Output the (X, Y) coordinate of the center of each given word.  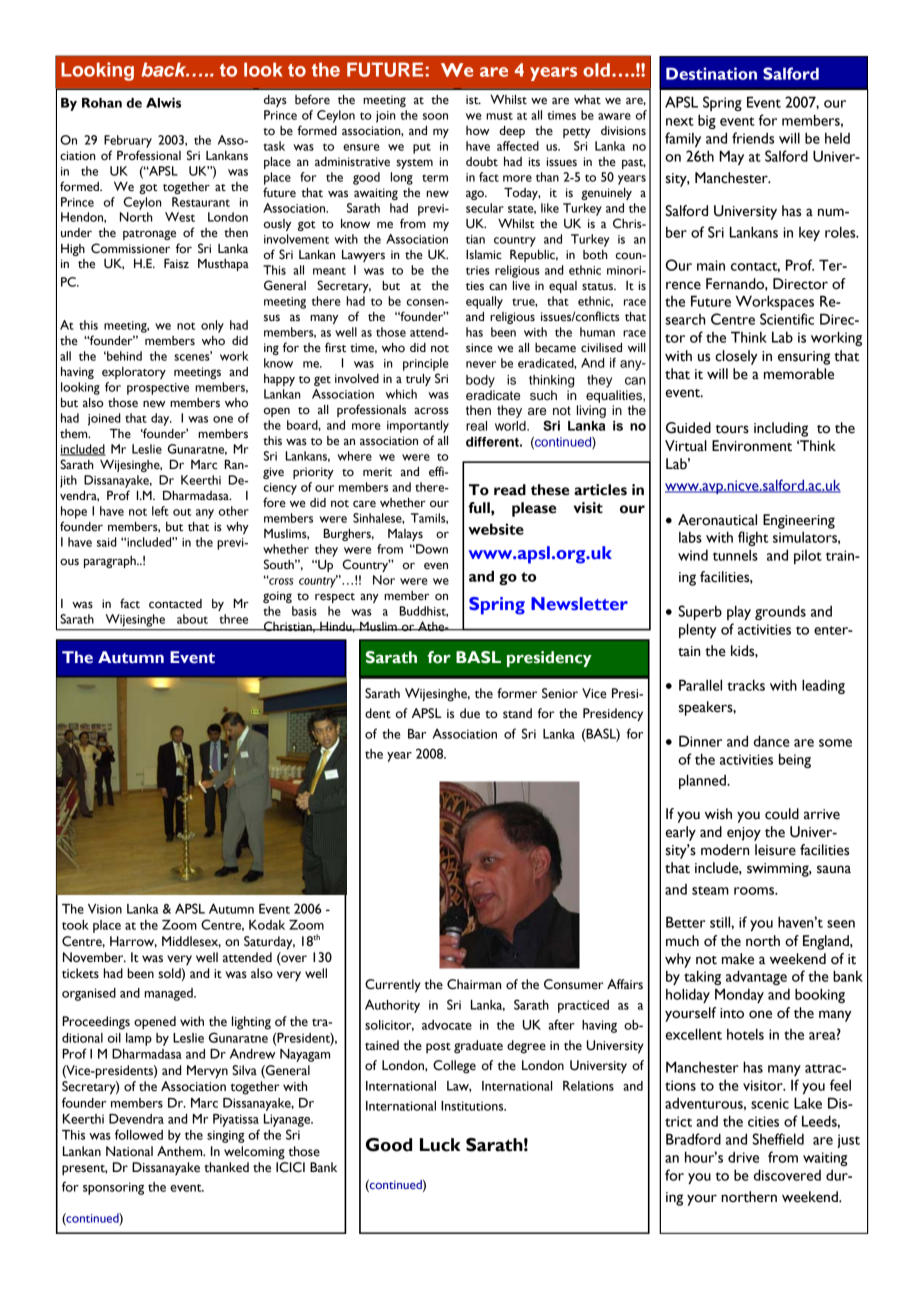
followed (139, 1134)
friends (753, 138)
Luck (440, 1145)
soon (435, 116)
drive (743, 1157)
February (128, 141)
